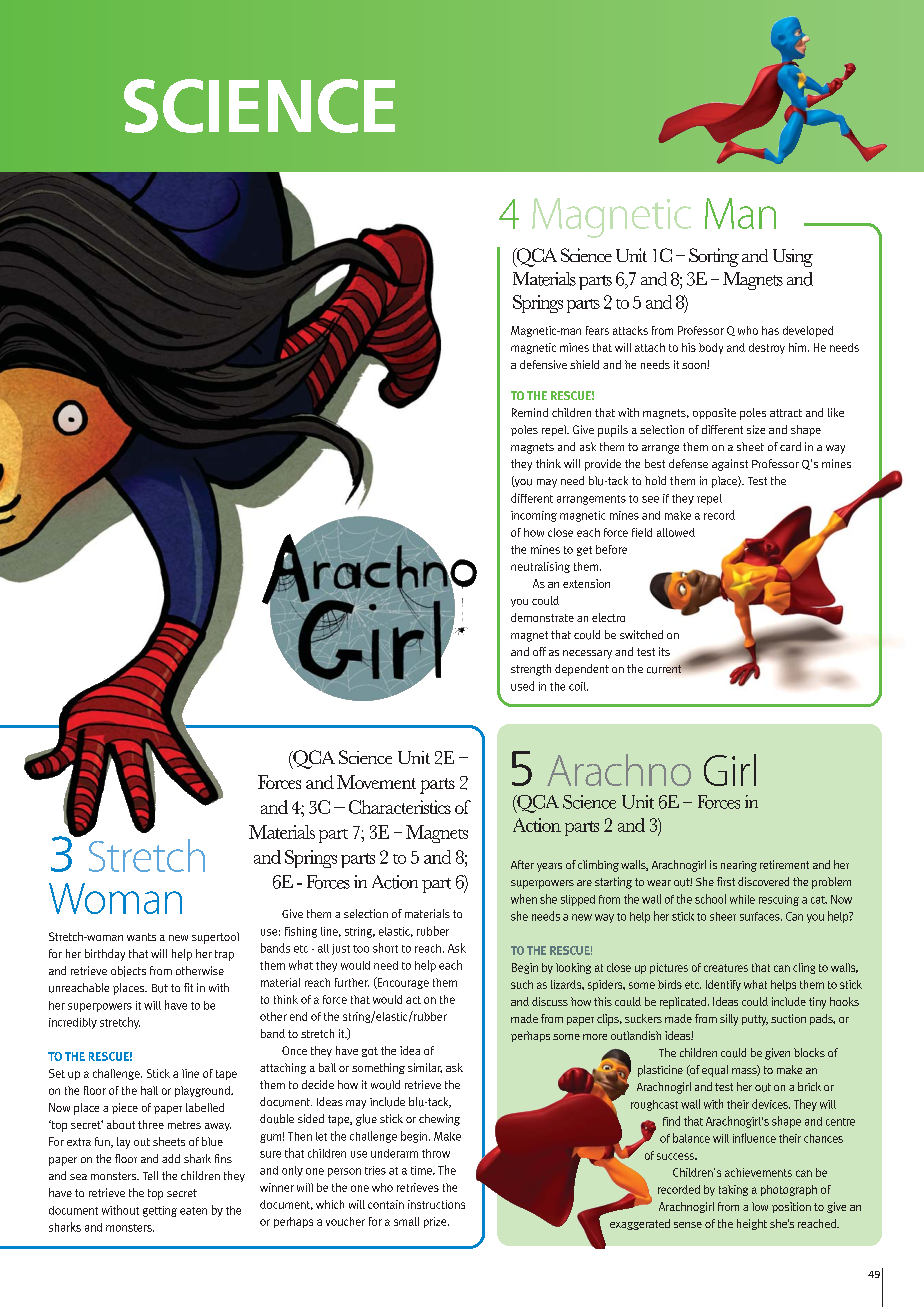 The height and width of the document is (1307, 924). What do you see at coordinates (714, 257) in the document?
I see `Sorting` at bounding box center [714, 257].
